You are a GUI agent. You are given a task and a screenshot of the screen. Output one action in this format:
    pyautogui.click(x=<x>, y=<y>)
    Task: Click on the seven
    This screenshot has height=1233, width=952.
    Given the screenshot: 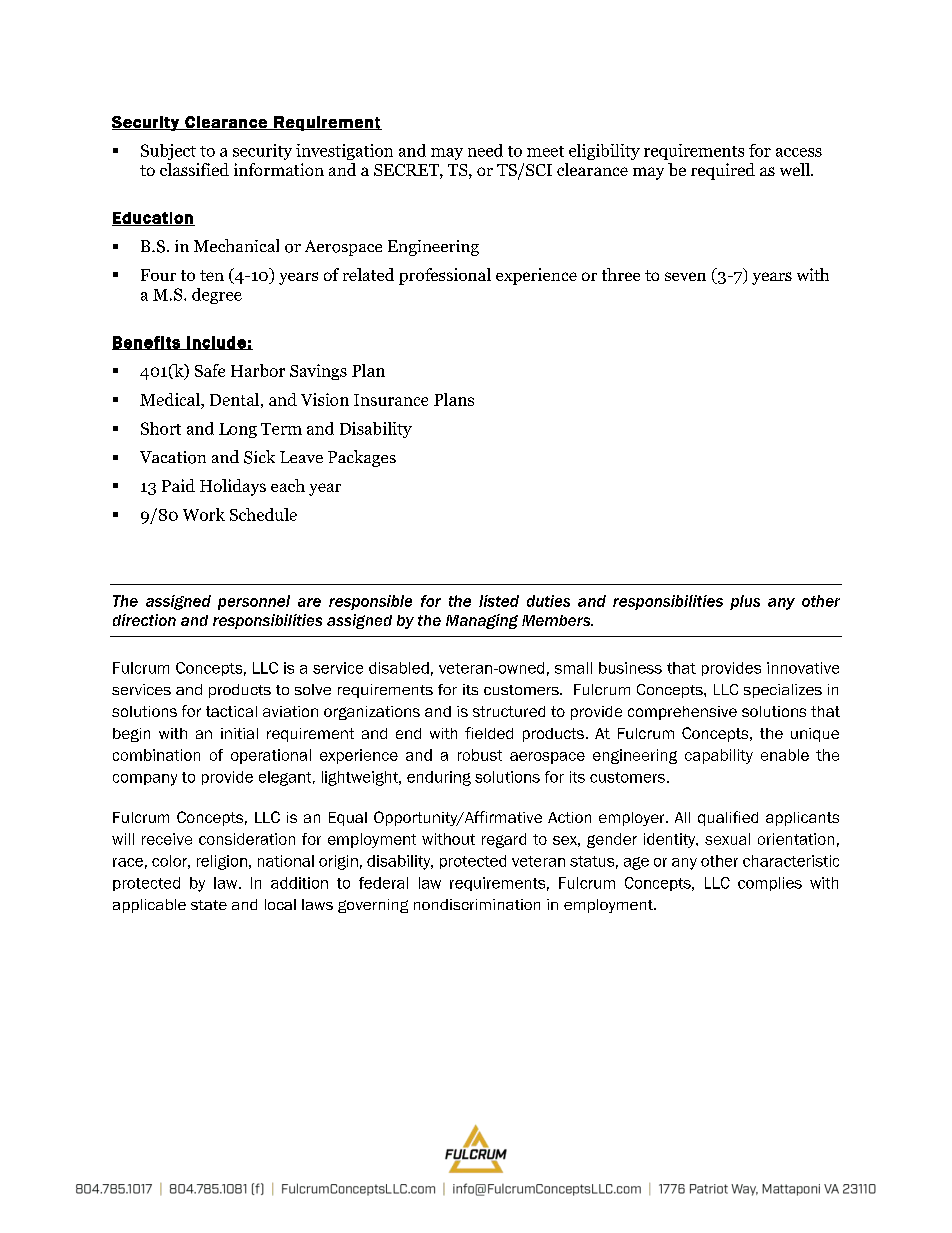 What is the action you would take?
    pyautogui.click(x=685, y=276)
